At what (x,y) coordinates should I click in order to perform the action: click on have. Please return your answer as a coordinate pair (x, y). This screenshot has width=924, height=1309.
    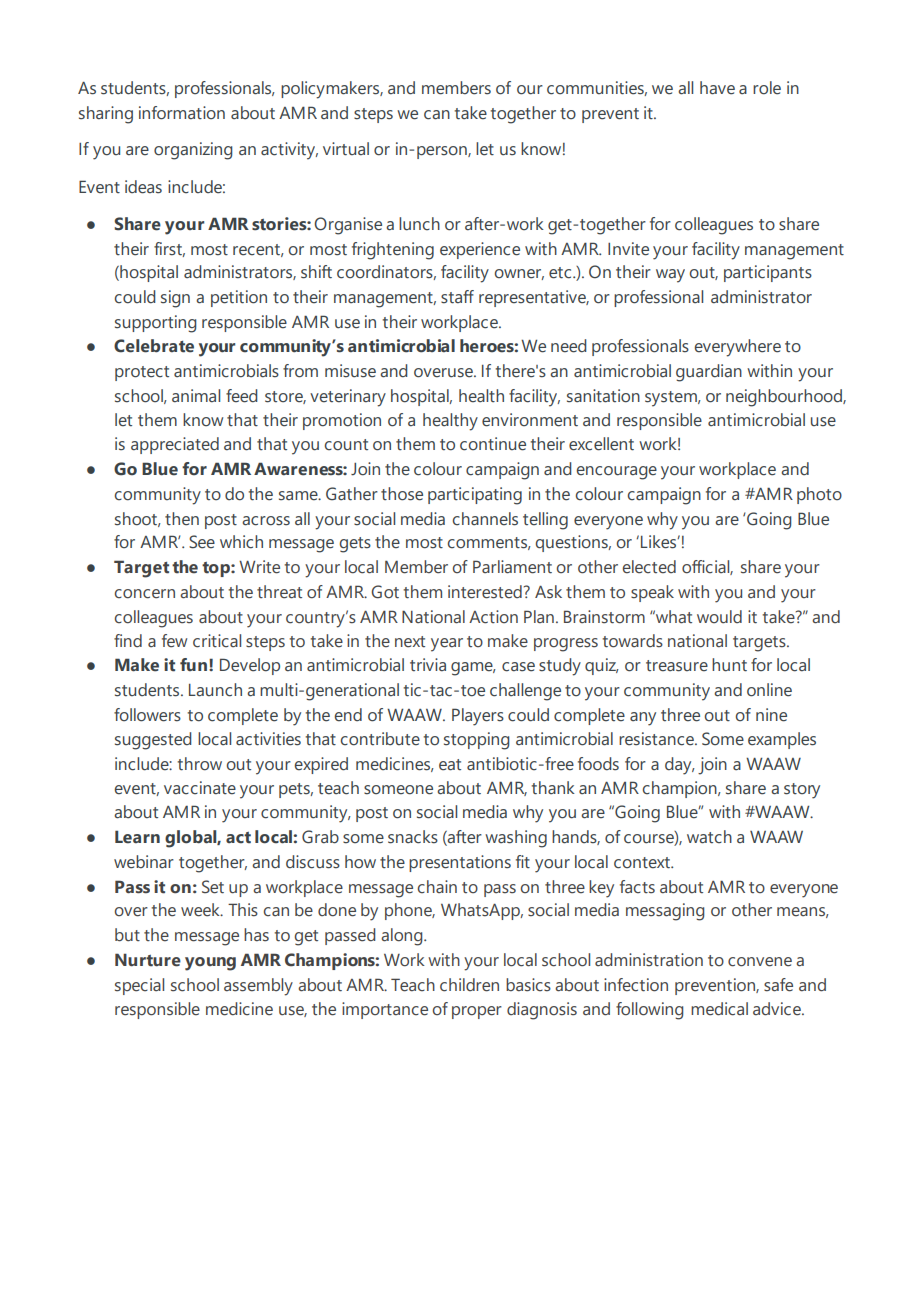
    Looking at the image, I should click on (717, 88).
